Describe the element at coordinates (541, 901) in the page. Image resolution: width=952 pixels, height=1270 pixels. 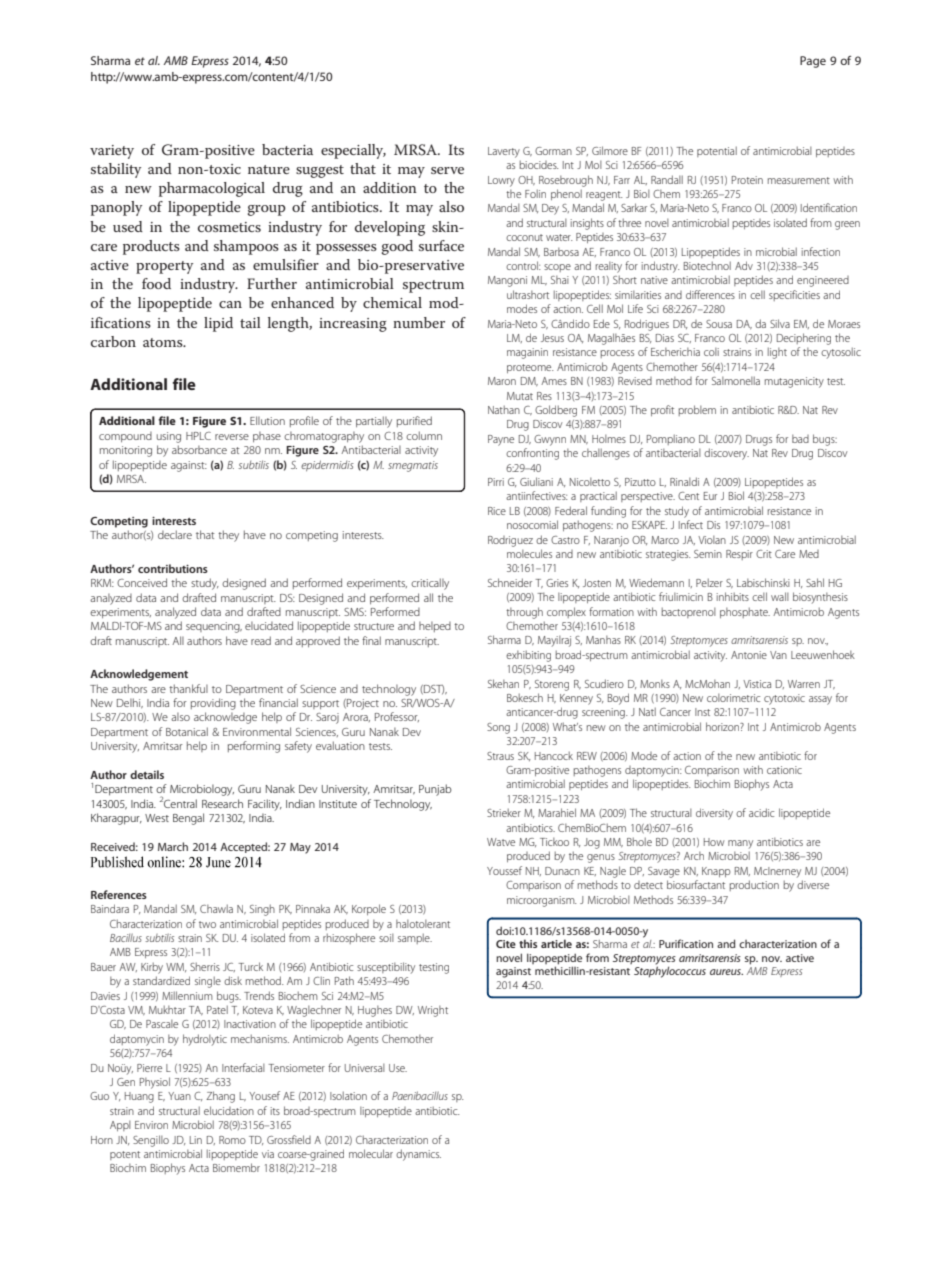
I see `microorganism` at that location.
